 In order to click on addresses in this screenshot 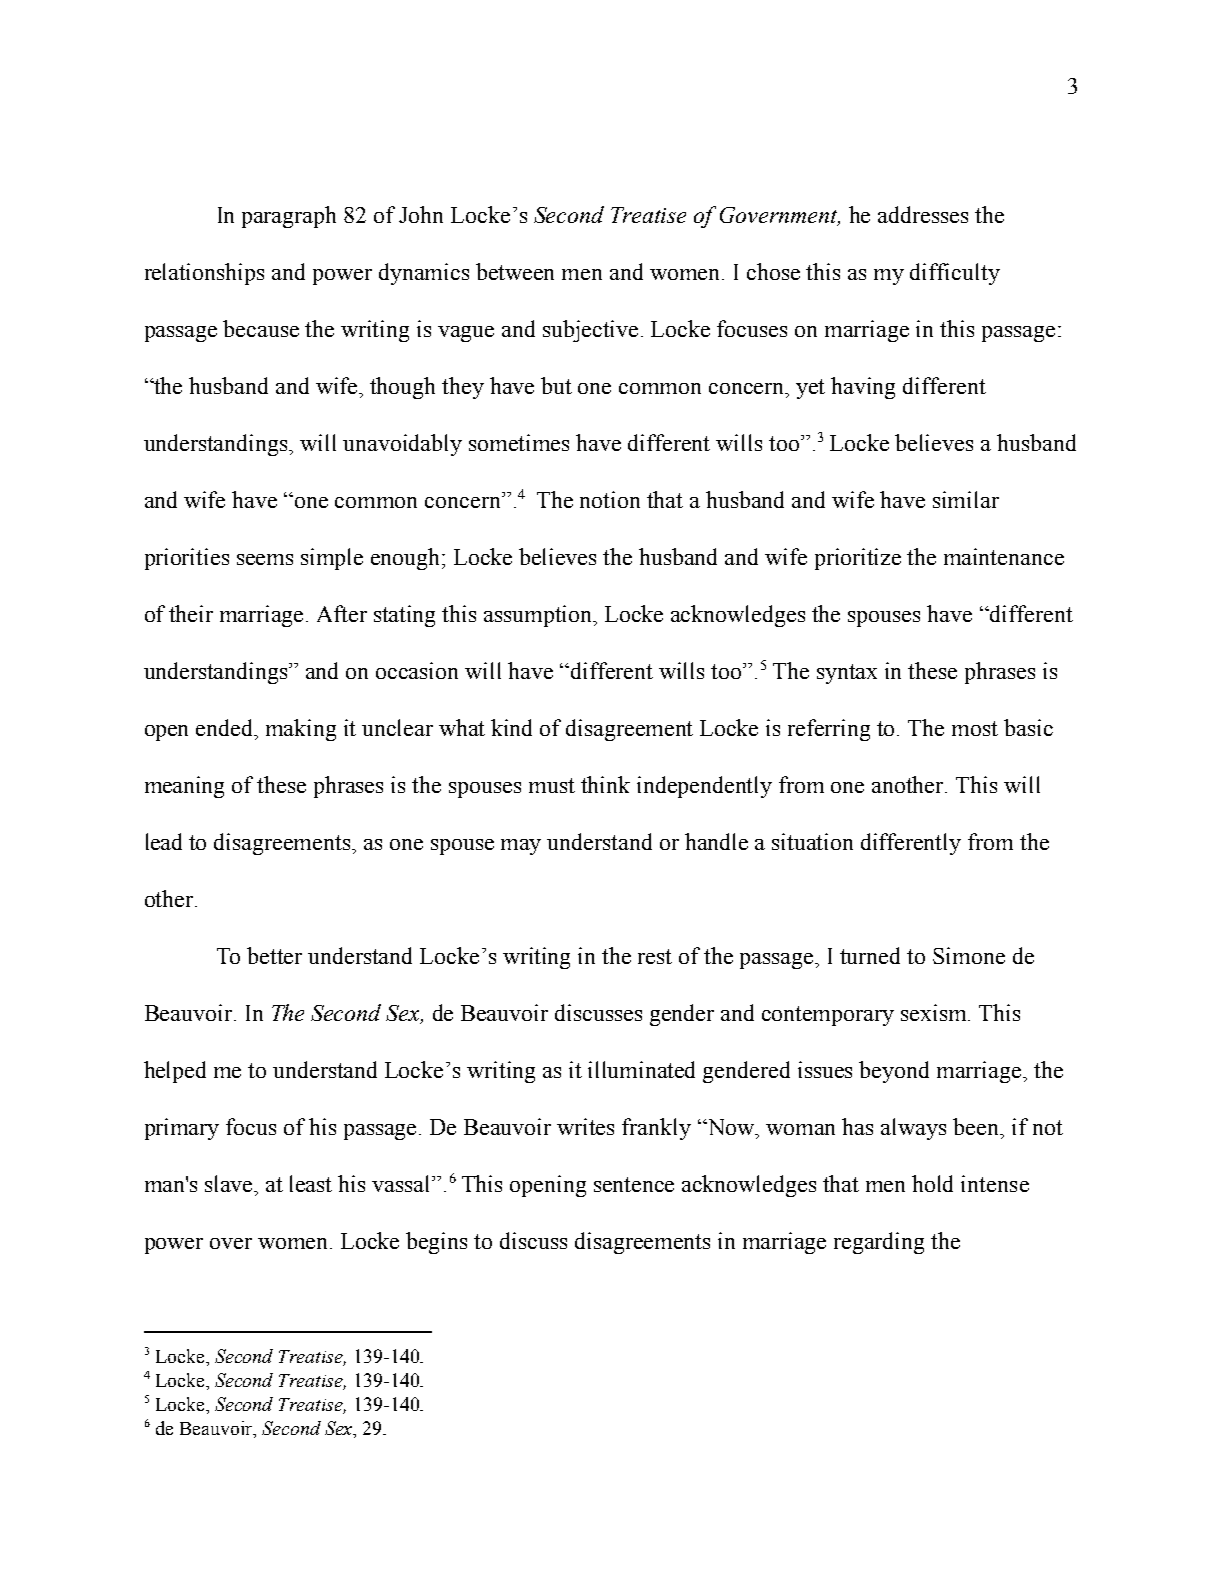, I will do `click(923, 214)`.
